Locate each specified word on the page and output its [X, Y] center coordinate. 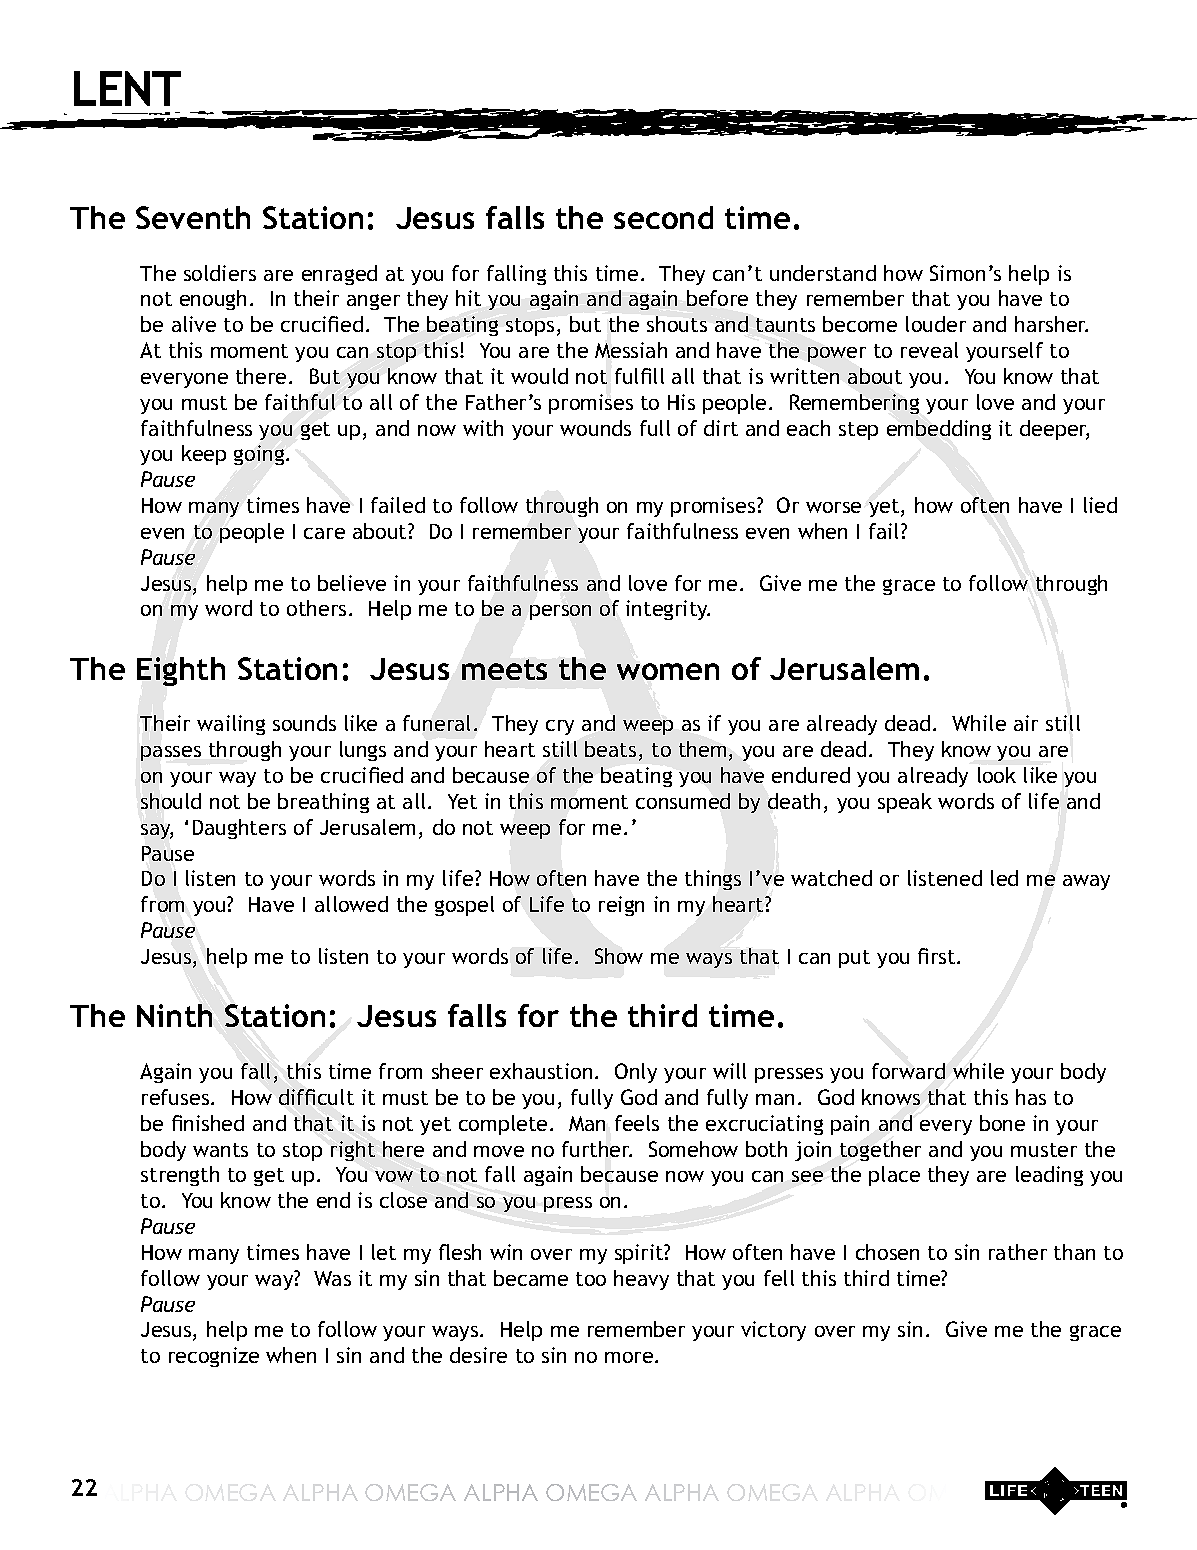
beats [610, 749]
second [663, 217]
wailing [231, 725]
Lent [127, 88]
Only [636, 1073]
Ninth [174, 1015]
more [630, 1357]
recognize [214, 1357]
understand [823, 273]
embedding [939, 430]
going [260, 455]
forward [908, 1071]
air [1026, 723]
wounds [595, 428]
